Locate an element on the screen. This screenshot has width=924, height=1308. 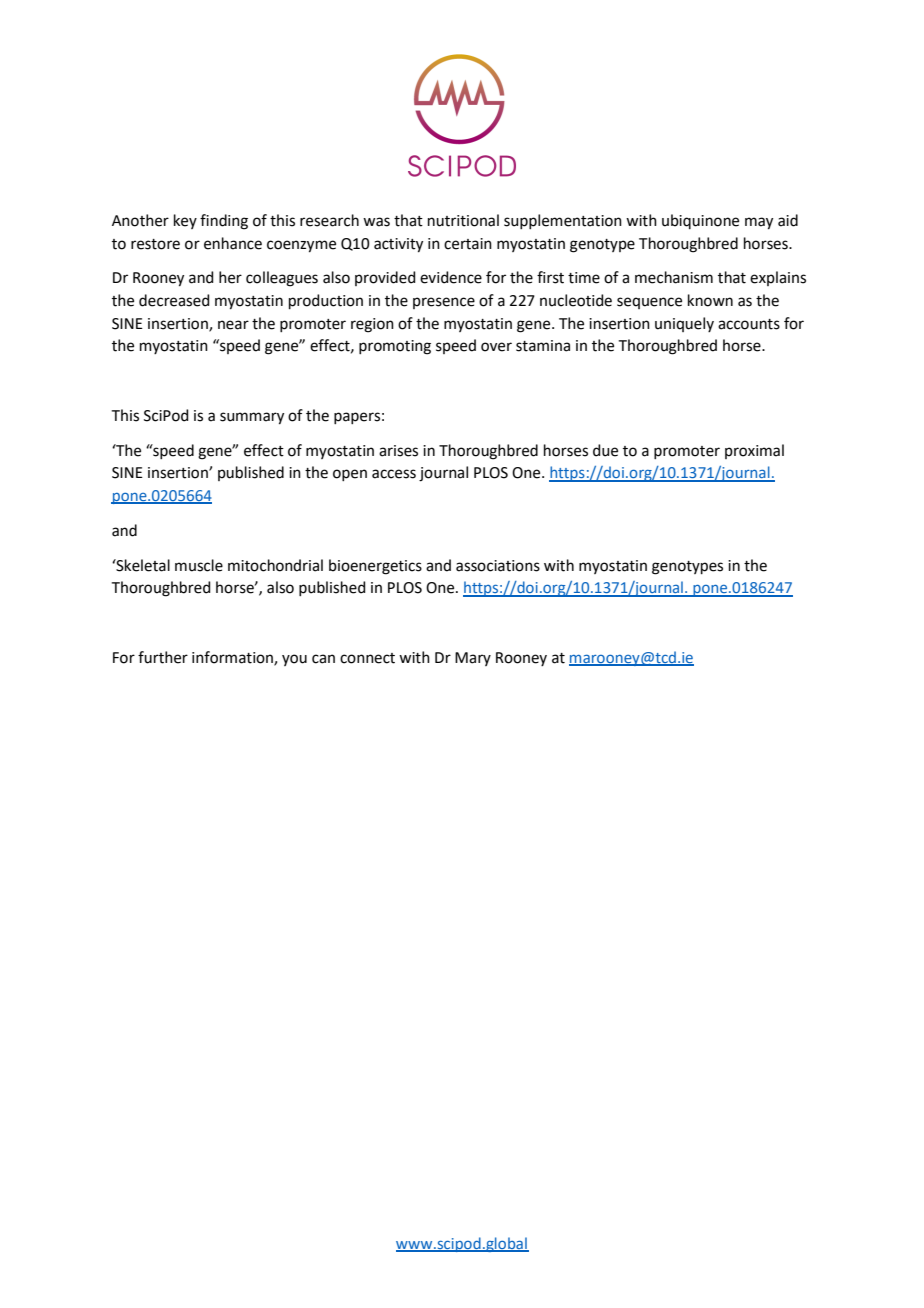
information is located at coordinates (233, 658).
